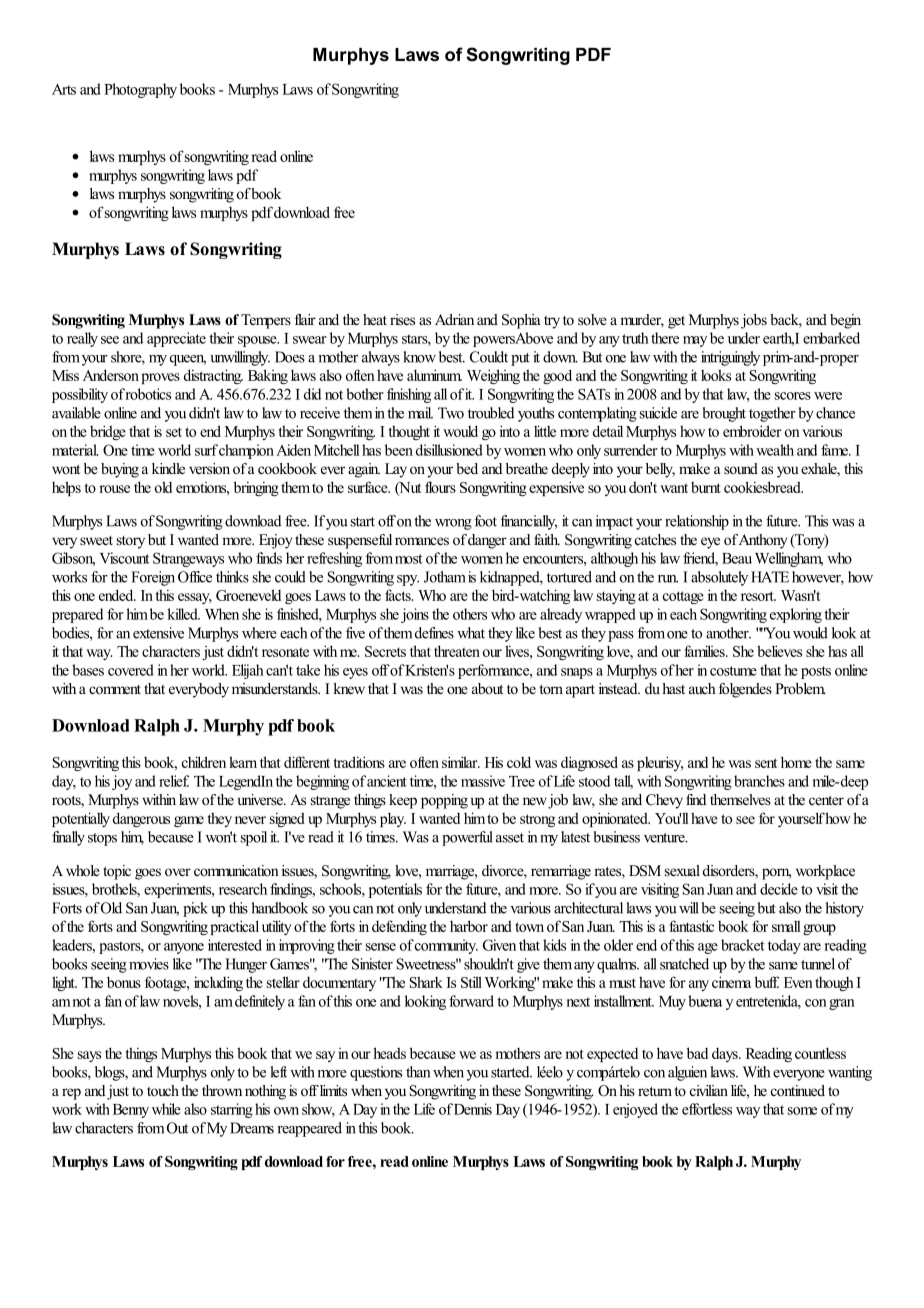  What do you see at coordinates (140, 90) in the screenshot?
I see `Photography` at bounding box center [140, 90].
